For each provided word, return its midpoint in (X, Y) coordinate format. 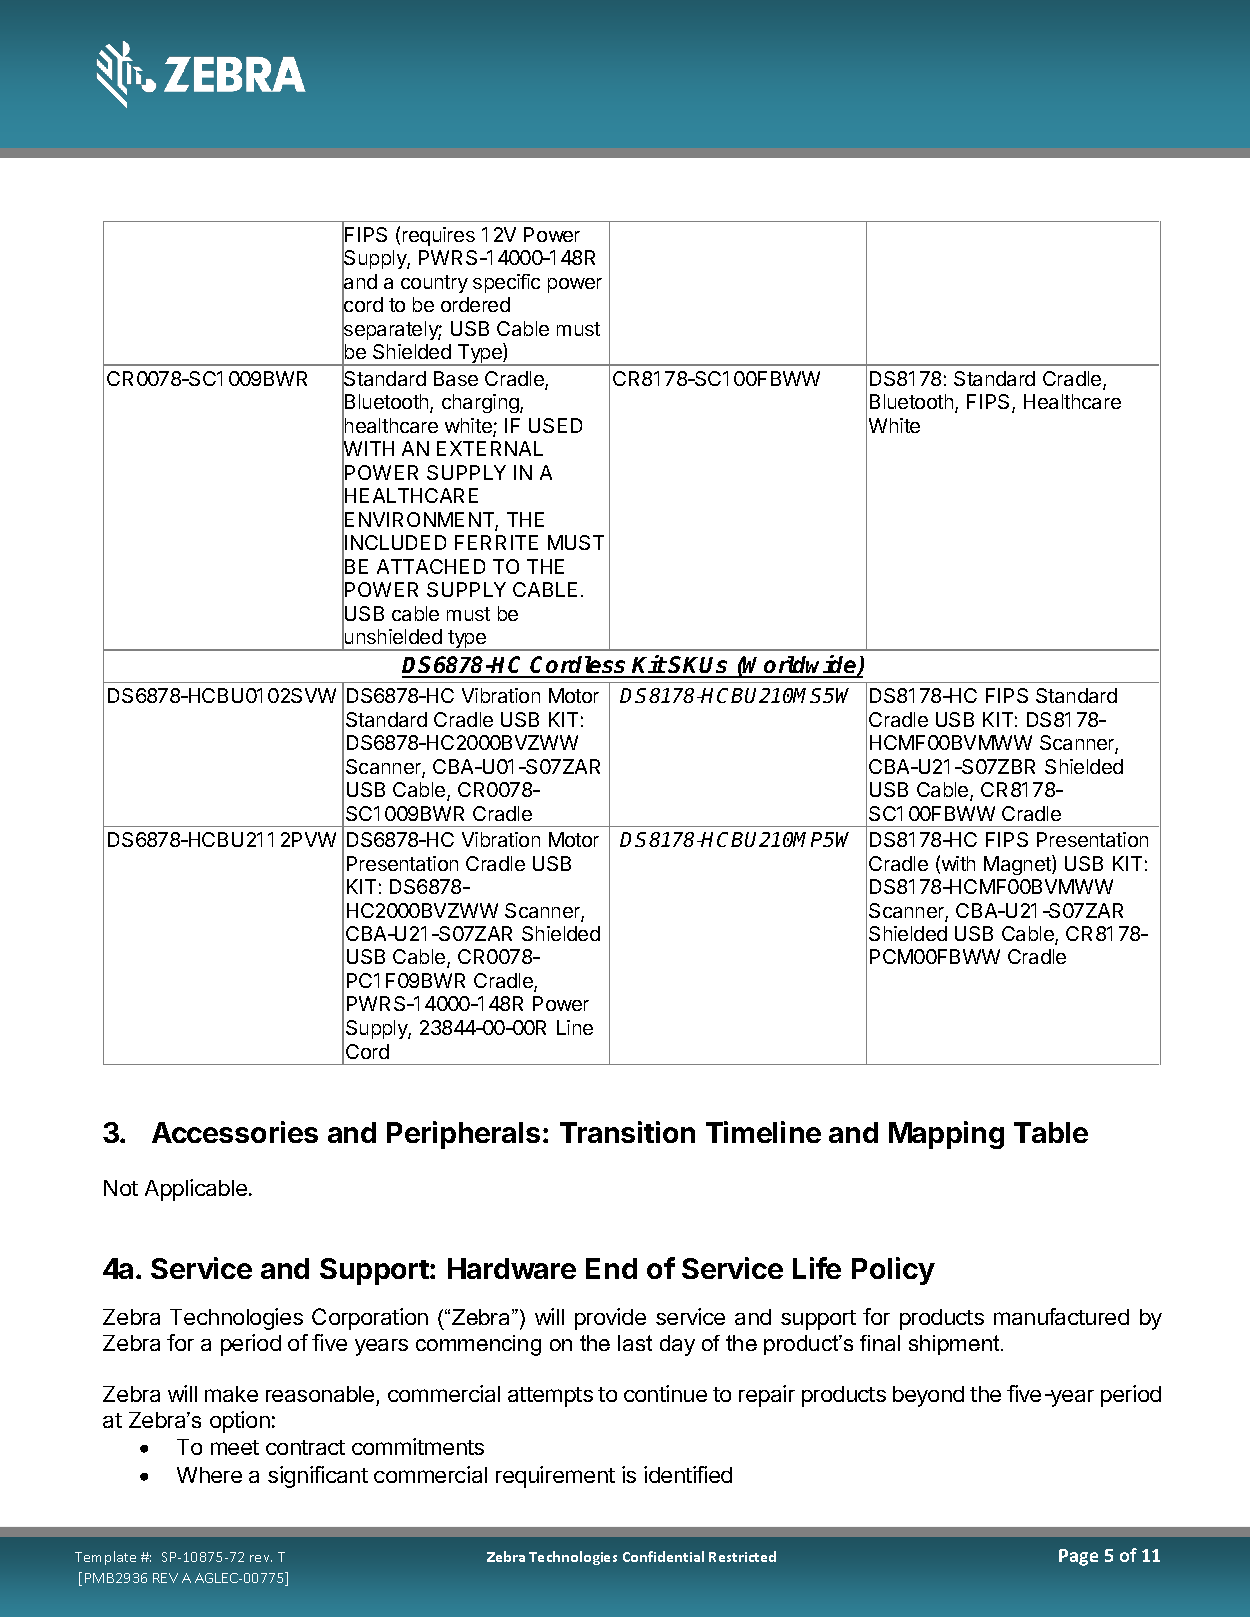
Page (1078, 1557)
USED (555, 425)
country (434, 284)
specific (506, 283)
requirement (555, 1477)
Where (209, 1475)
